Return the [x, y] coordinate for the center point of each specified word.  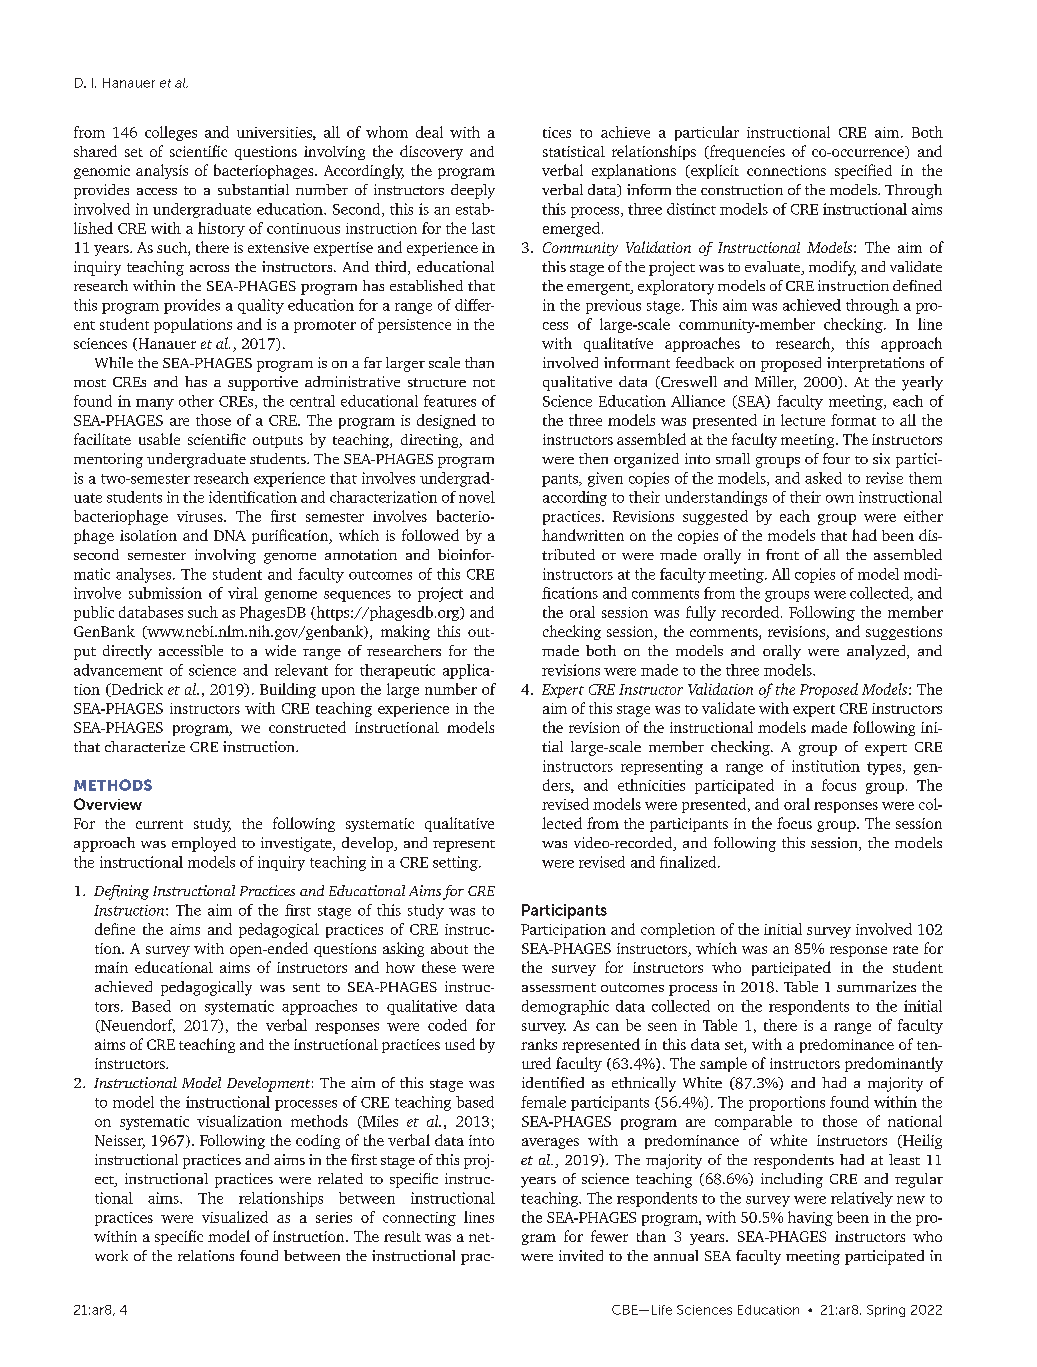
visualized [235, 1217]
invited [581, 1255]
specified [863, 171]
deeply [473, 191]
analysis [162, 171]
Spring [886, 1311]
